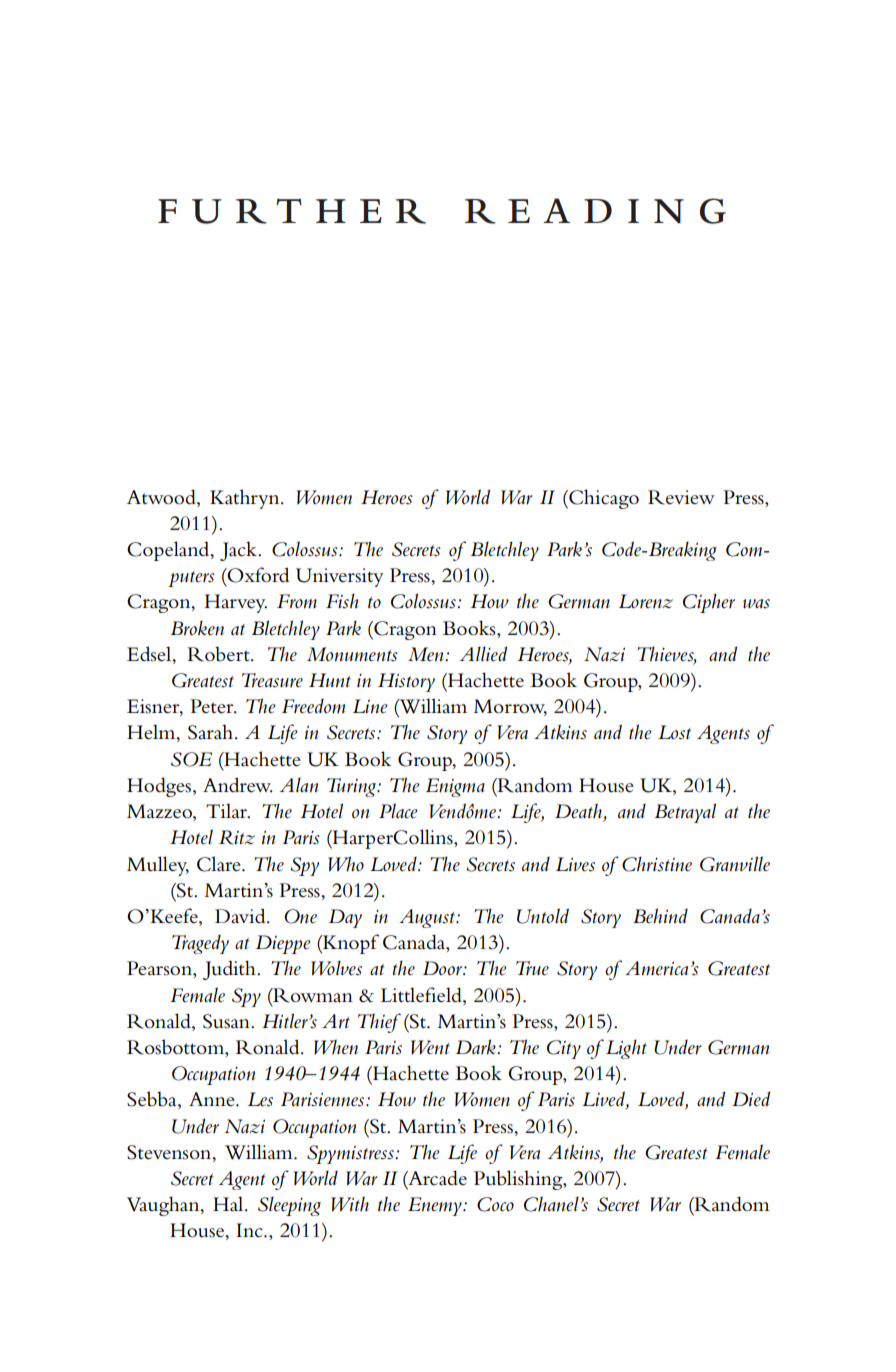 The width and height of the screenshot is (896, 1372). I want to click on Review, so click(681, 497).
